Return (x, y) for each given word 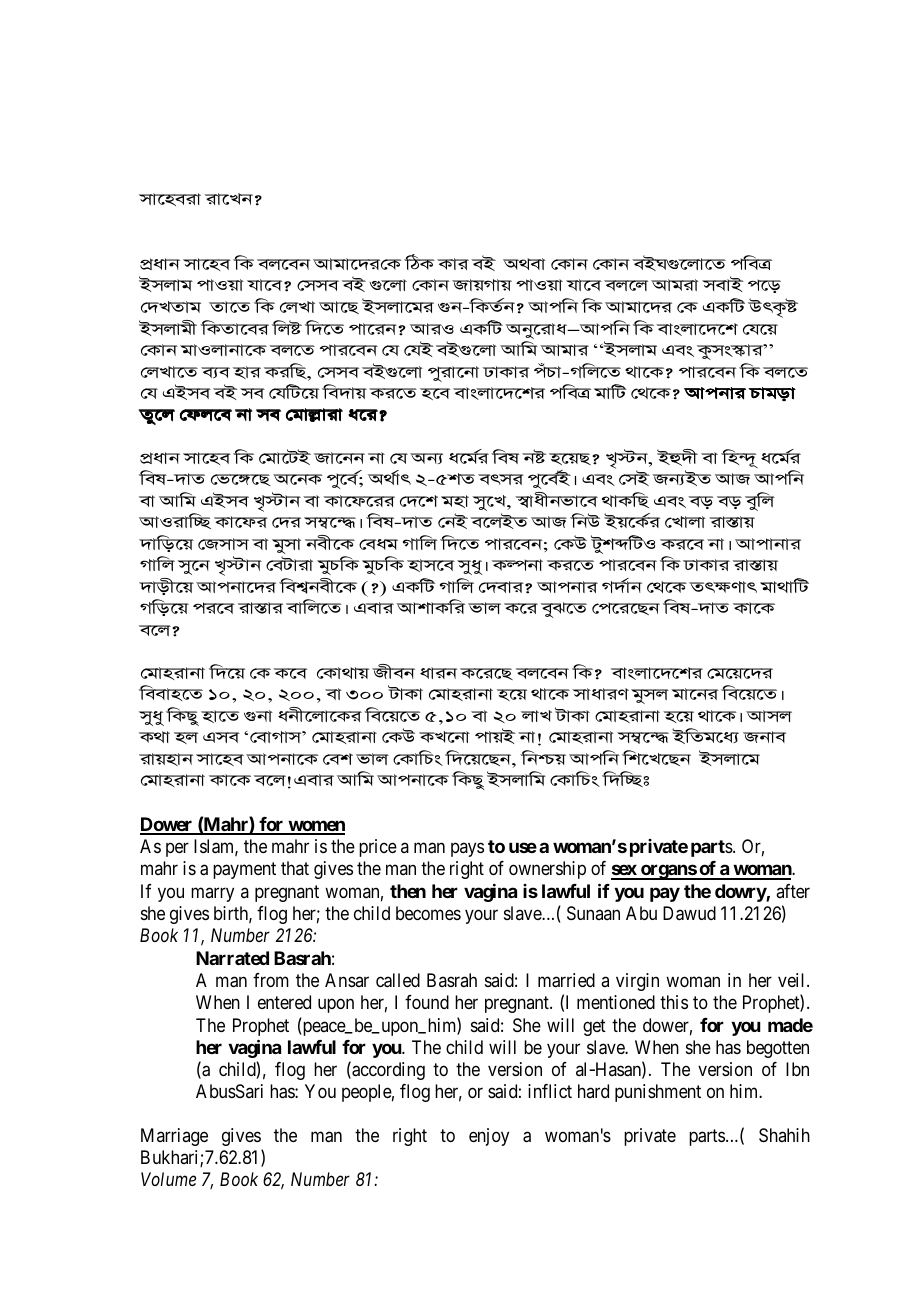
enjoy (489, 1137)
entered (284, 1002)
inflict (550, 1091)
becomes (428, 913)
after (793, 891)
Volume (168, 1179)
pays (467, 849)
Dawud (689, 913)
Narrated (232, 958)
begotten (778, 1049)
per (177, 849)
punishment (658, 1093)
